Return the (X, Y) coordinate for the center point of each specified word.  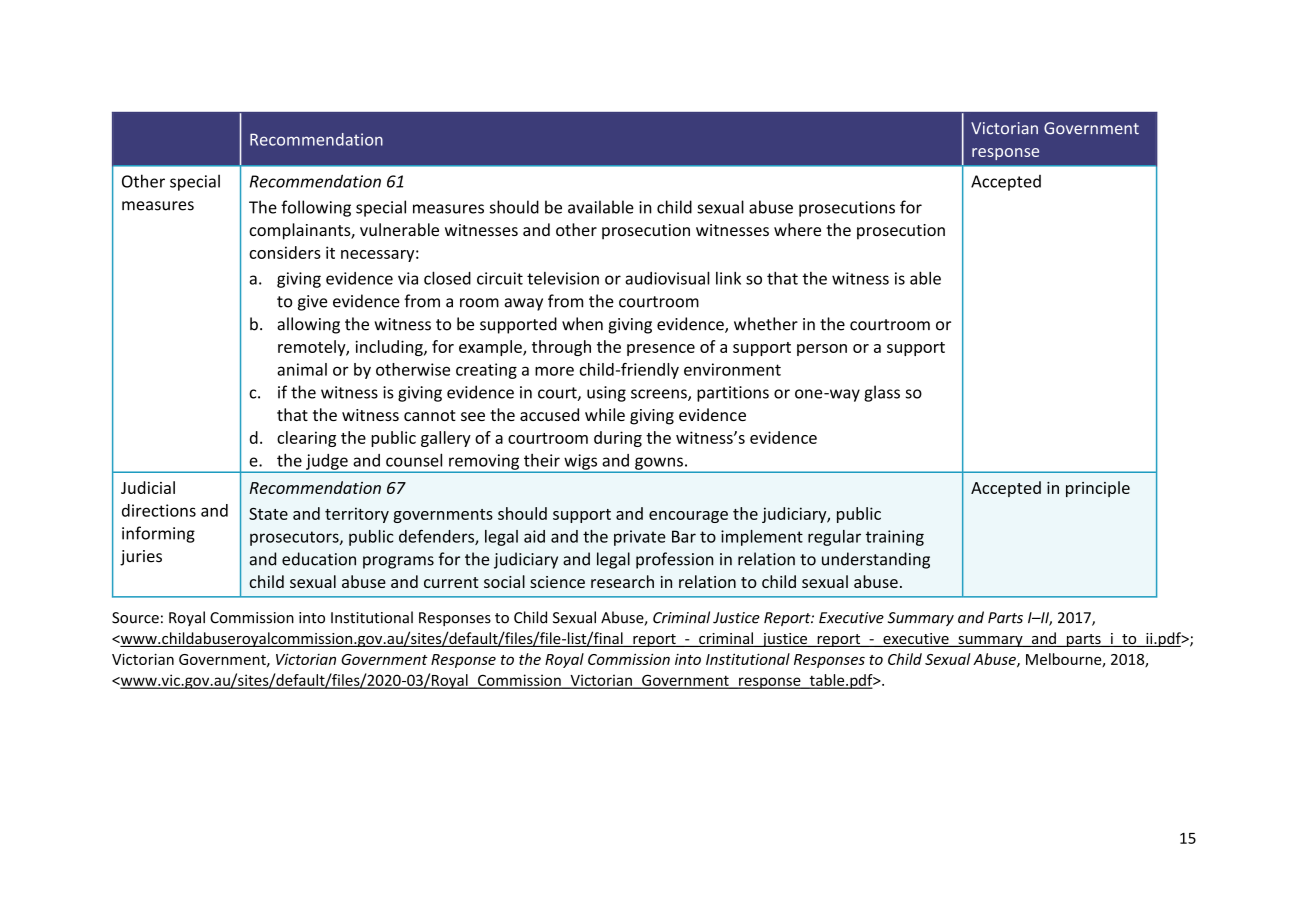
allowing (308, 325)
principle (1098, 489)
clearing (306, 439)
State (268, 514)
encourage (688, 517)
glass (882, 393)
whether (766, 324)
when (582, 324)
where (797, 229)
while (605, 414)
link (728, 278)
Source (135, 618)
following (316, 208)
